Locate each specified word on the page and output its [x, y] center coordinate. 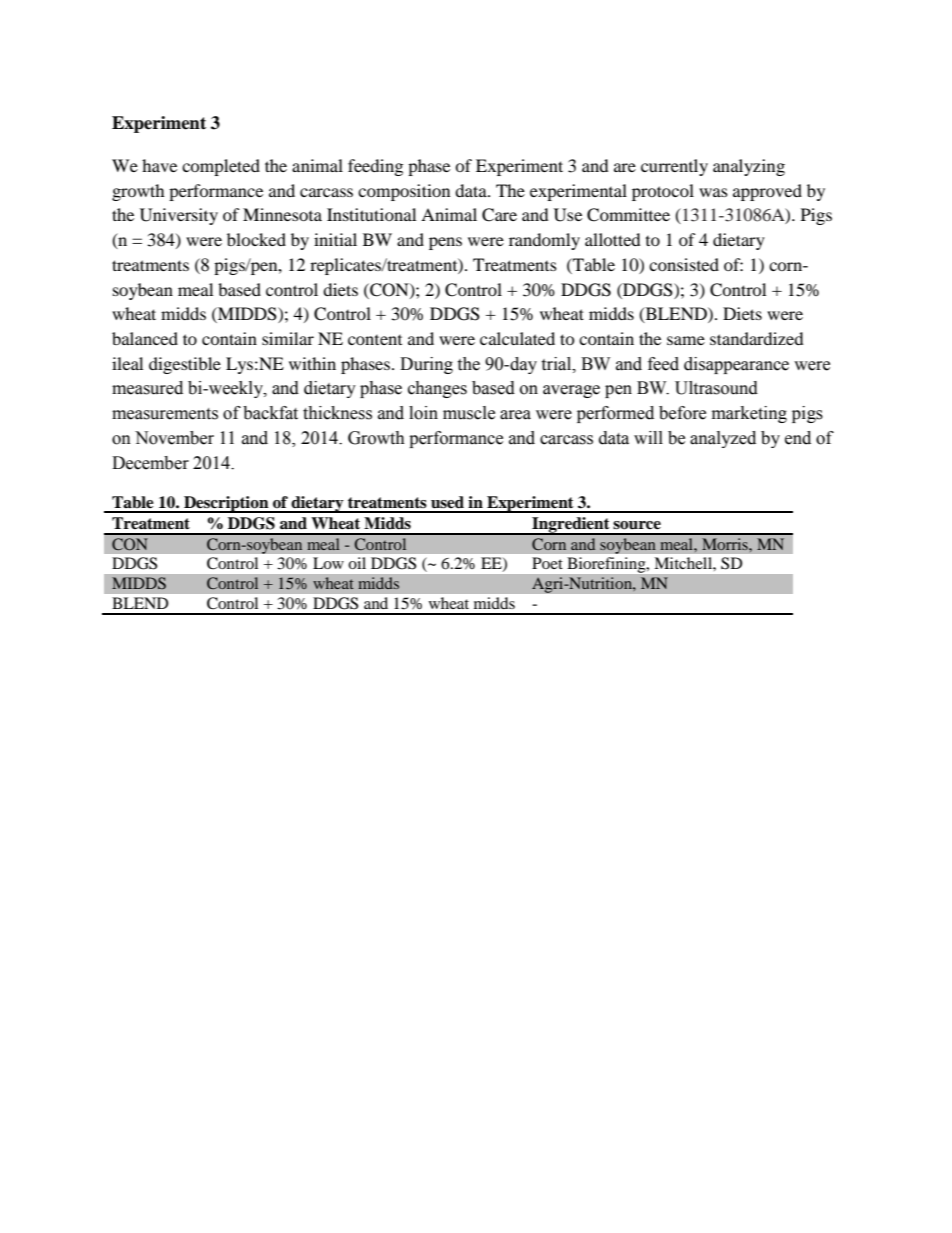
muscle [469, 413]
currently [674, 167]
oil [357, 563]
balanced [145, 338]
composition [404, 192]
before [682, 413]
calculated [517, 338]
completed [221, 167]
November [174, 438]
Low [328, 563]
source [637, 525]
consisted [684, 264]
